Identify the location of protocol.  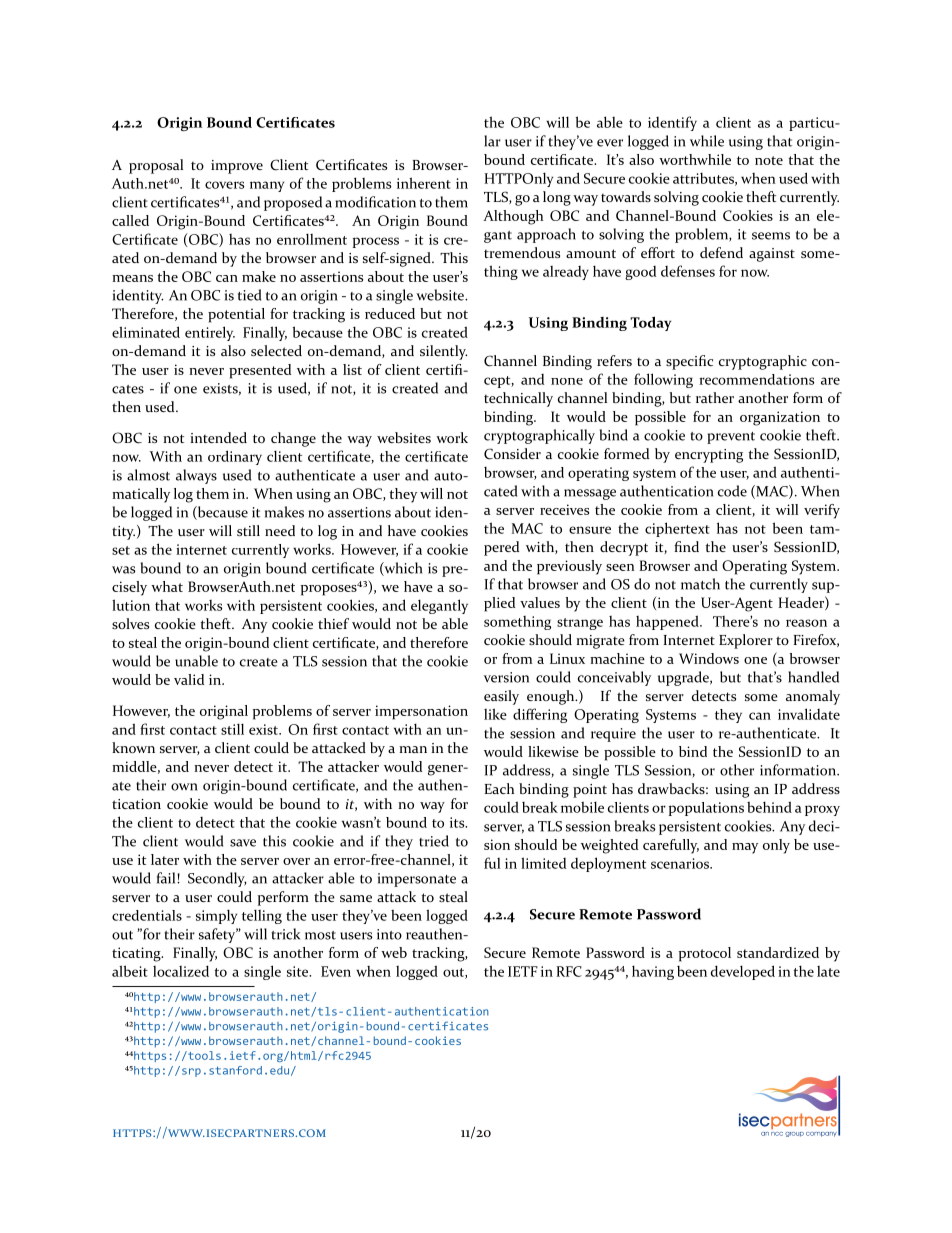
(705, 954).
